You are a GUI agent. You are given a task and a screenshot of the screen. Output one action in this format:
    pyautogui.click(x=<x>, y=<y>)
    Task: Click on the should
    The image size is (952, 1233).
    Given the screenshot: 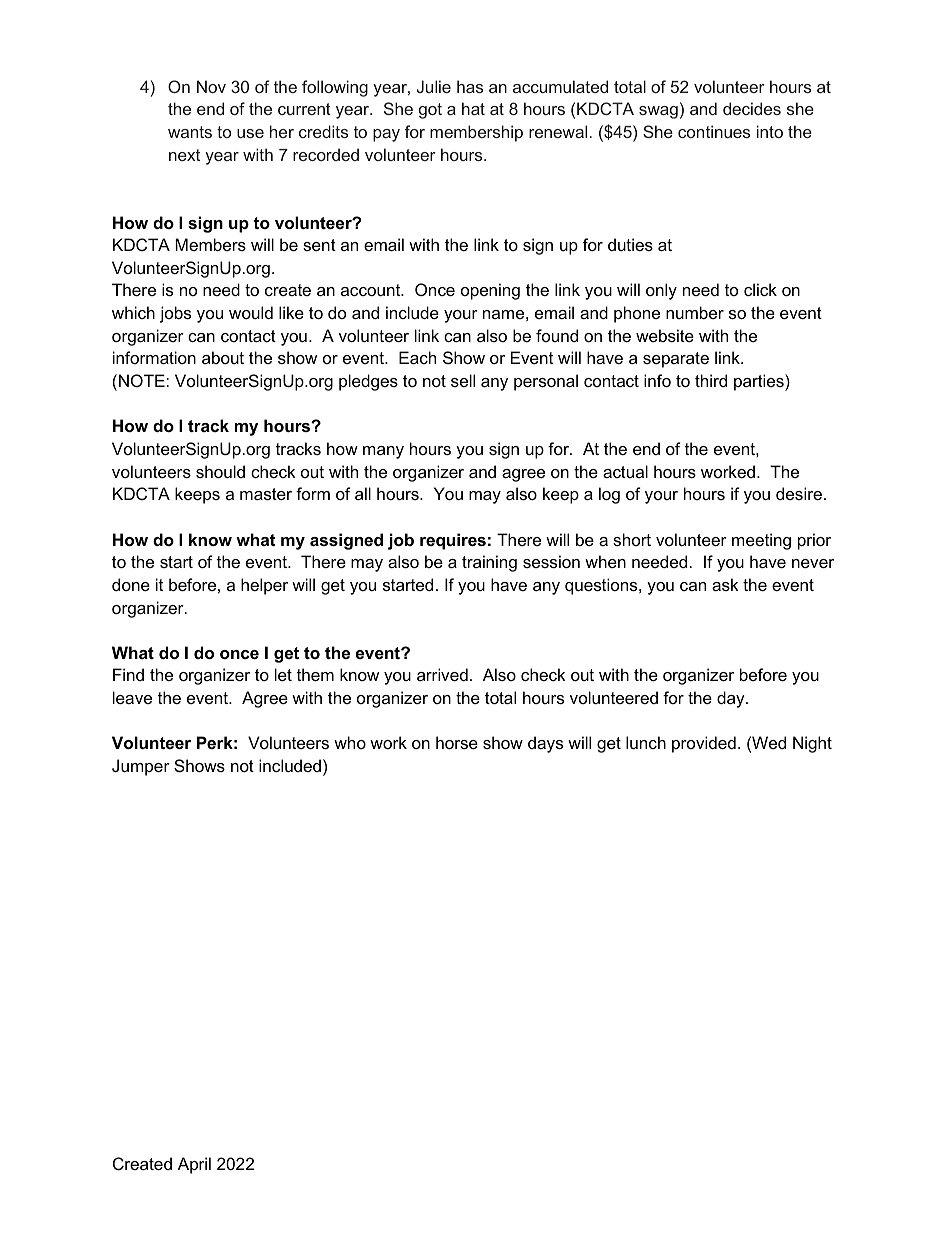 What is the action you would take?
    pyautogui.click(x=220, y=471)
